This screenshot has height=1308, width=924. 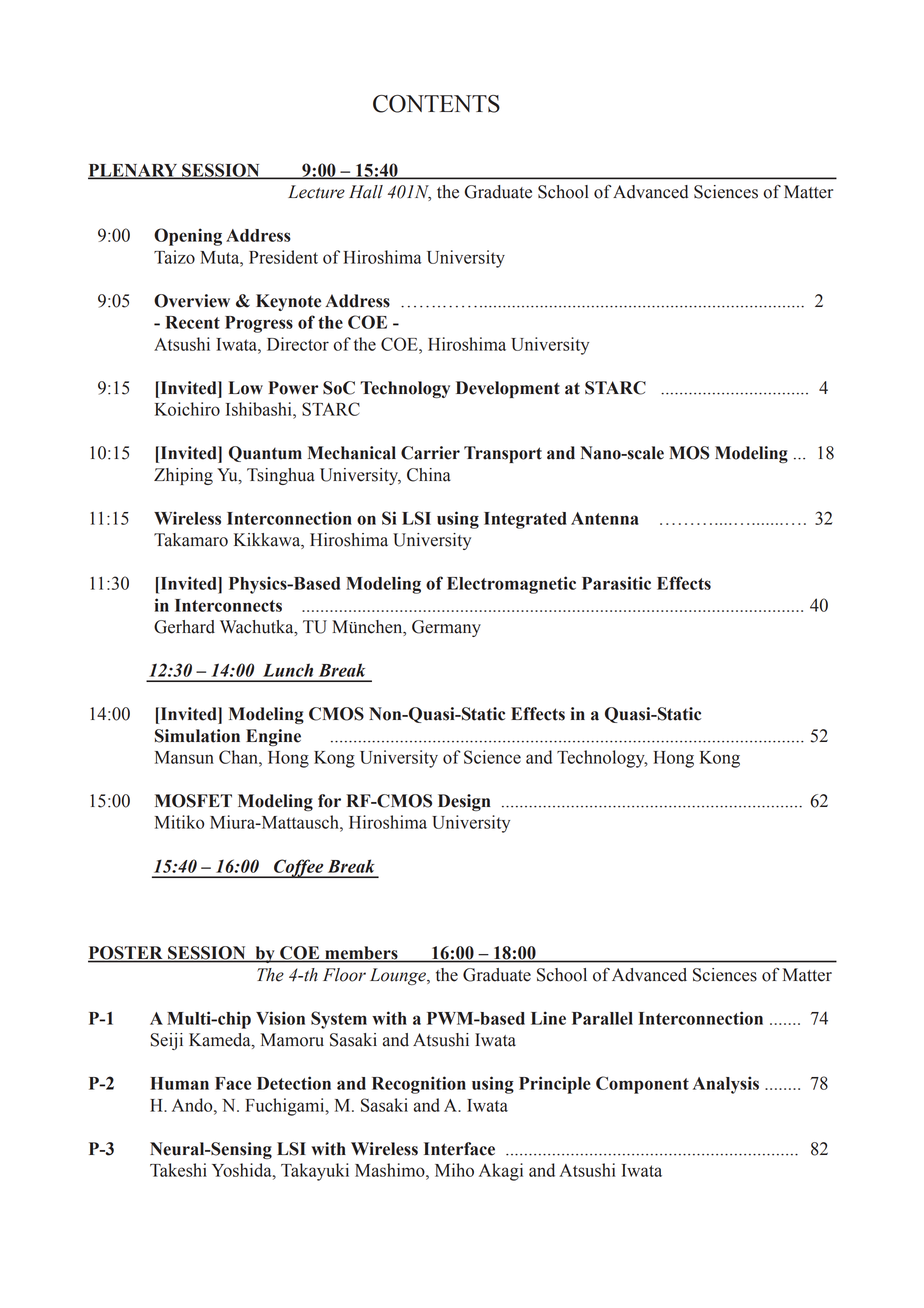 What do you see at coordinates (366, 192) in the screenshot?
I see `Hall` at bounding box center [366, 192].
